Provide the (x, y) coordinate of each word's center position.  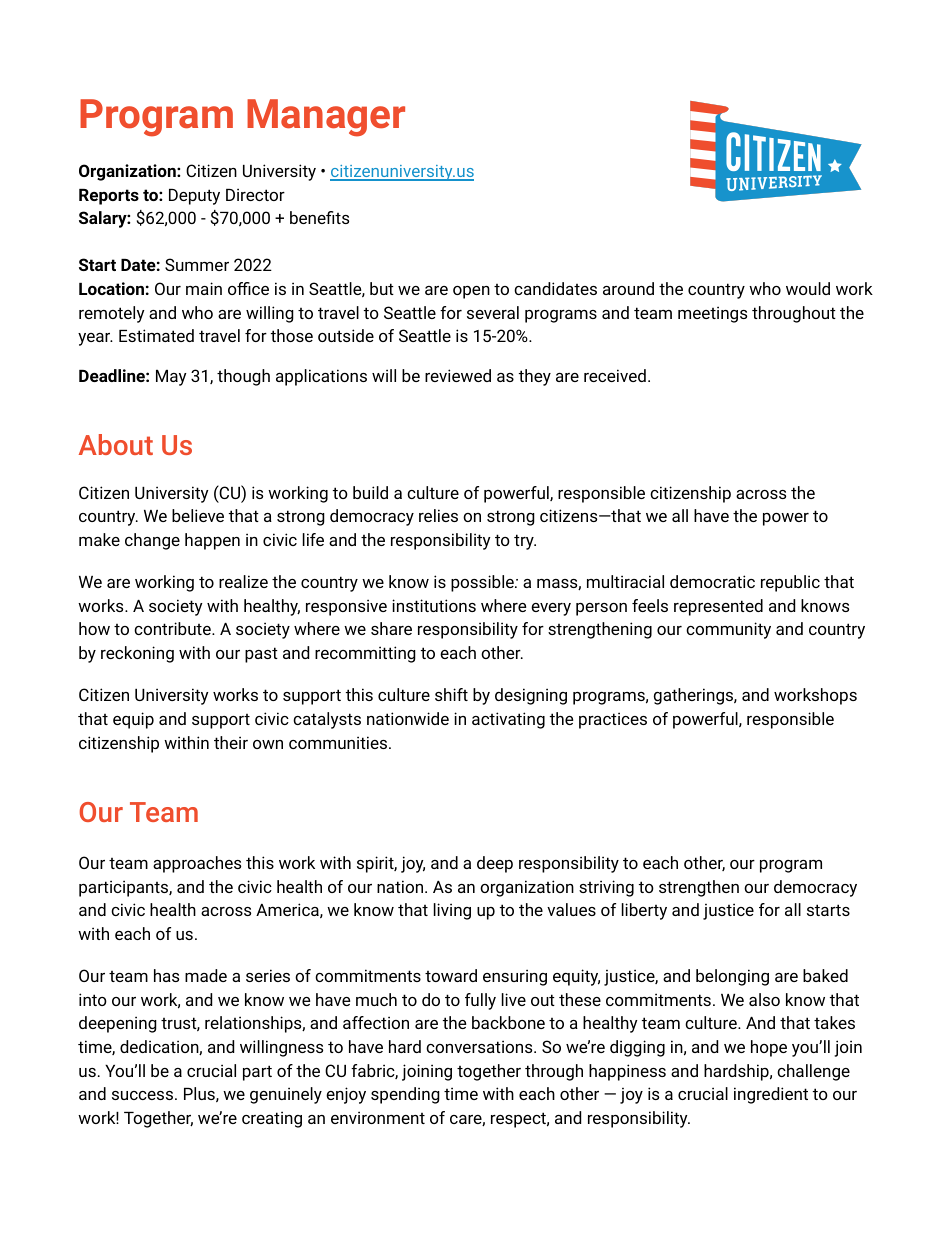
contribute (173, 628)
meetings (712, 314)
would (808, 288)
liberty (644, 911)
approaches (197, 864)
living (452, 911)
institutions (434, 605)
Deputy (194, 197)
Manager (326, 118)
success (142, 1095)
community (728, 630)
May (171, 378)
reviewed (458, 375)
